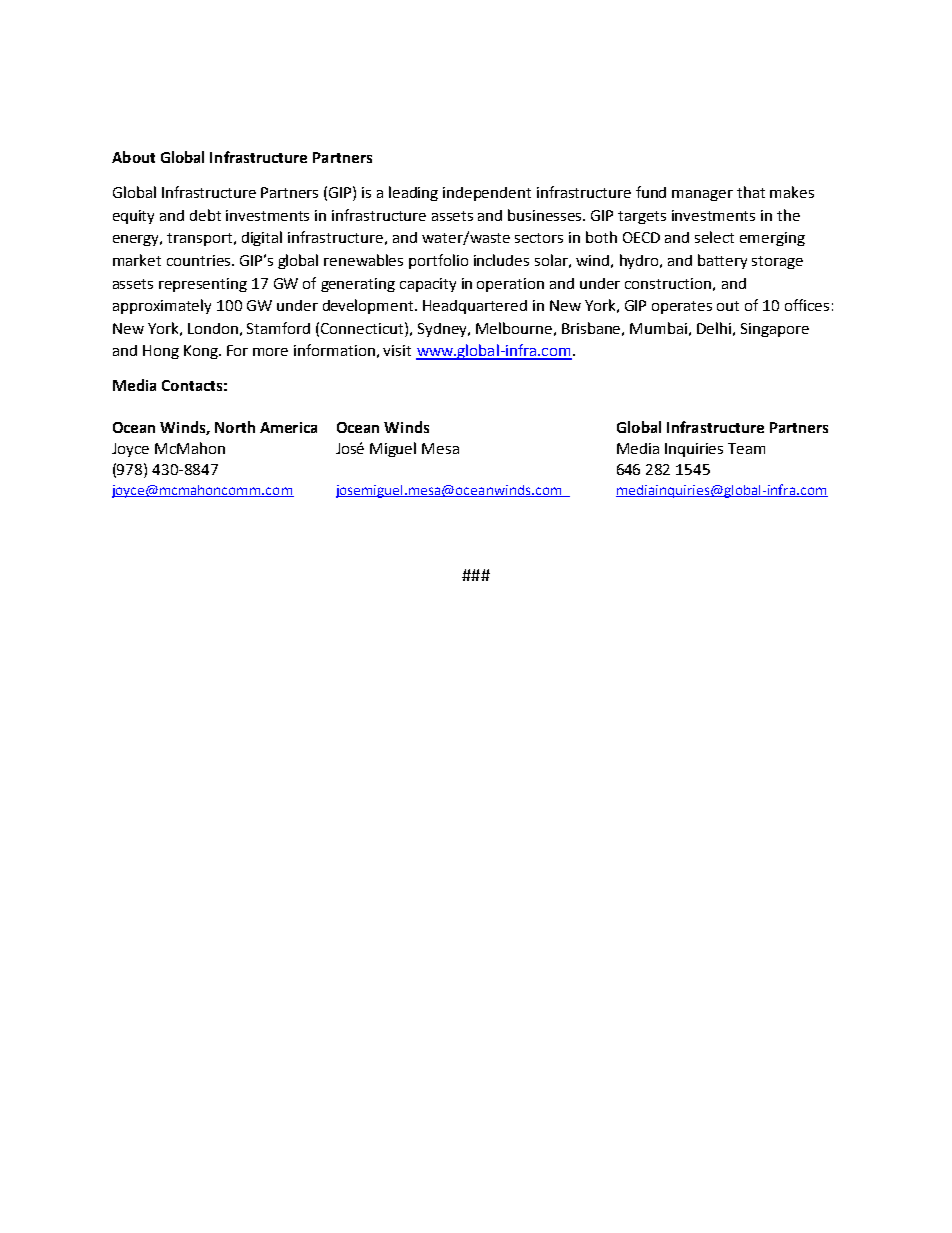 Image resolution: width=952 pixels, height=1233 pixels. I want to click on North, so click(235, 427).
